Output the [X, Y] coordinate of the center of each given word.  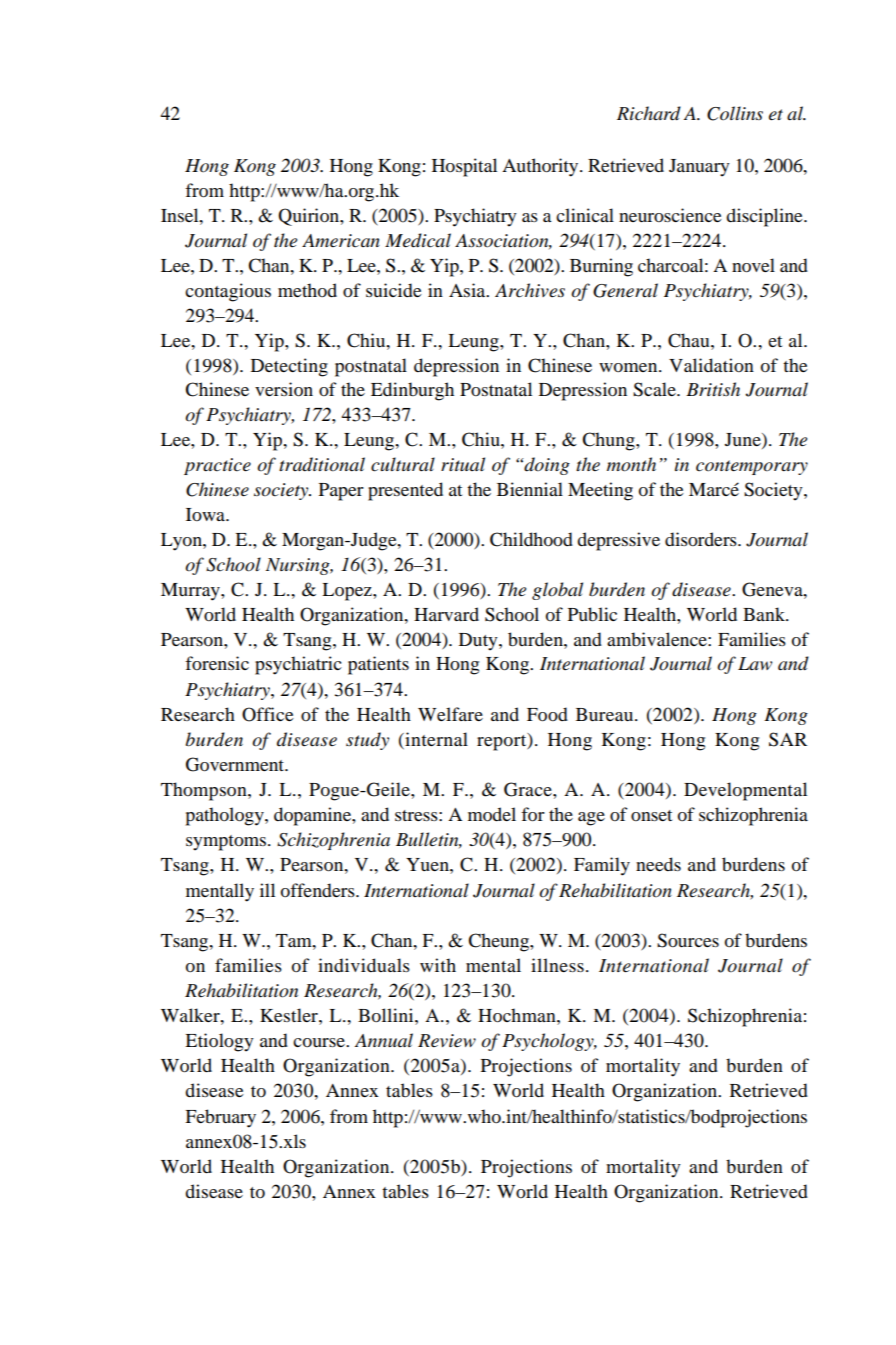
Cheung [499, 942]
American [341, 241]
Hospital [464, 167]
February [220, 1118]
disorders [702, 539]
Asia [468, 290]
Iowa [206, 514]
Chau [690, 340]
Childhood [531, 539]
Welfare [450, 714]
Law [755, 664]
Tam [295, 940]
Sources [688, 940]
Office [268, 714]
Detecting [289, 367]
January [699, 168]
